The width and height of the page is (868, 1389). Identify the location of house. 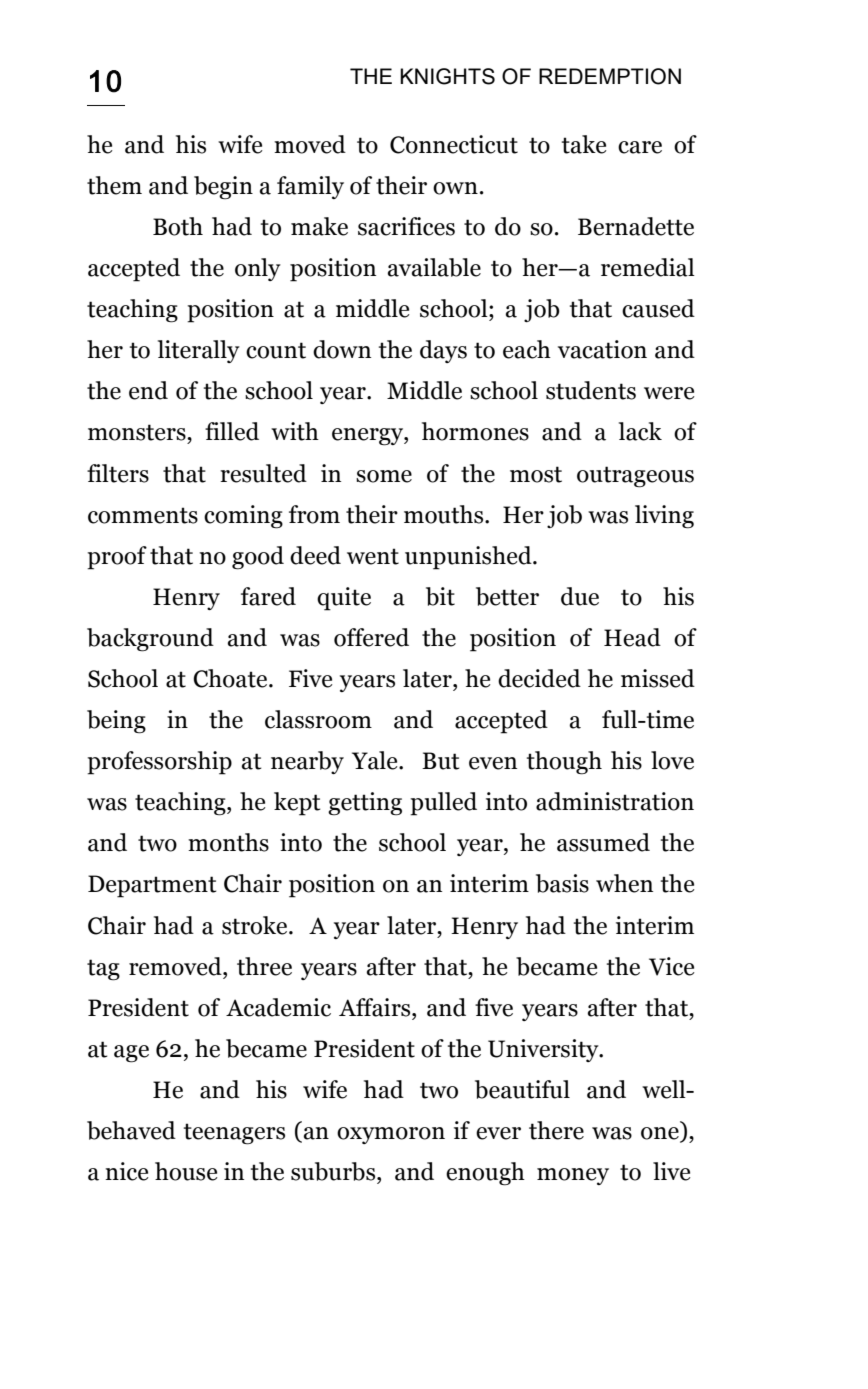
(186, 1171).
